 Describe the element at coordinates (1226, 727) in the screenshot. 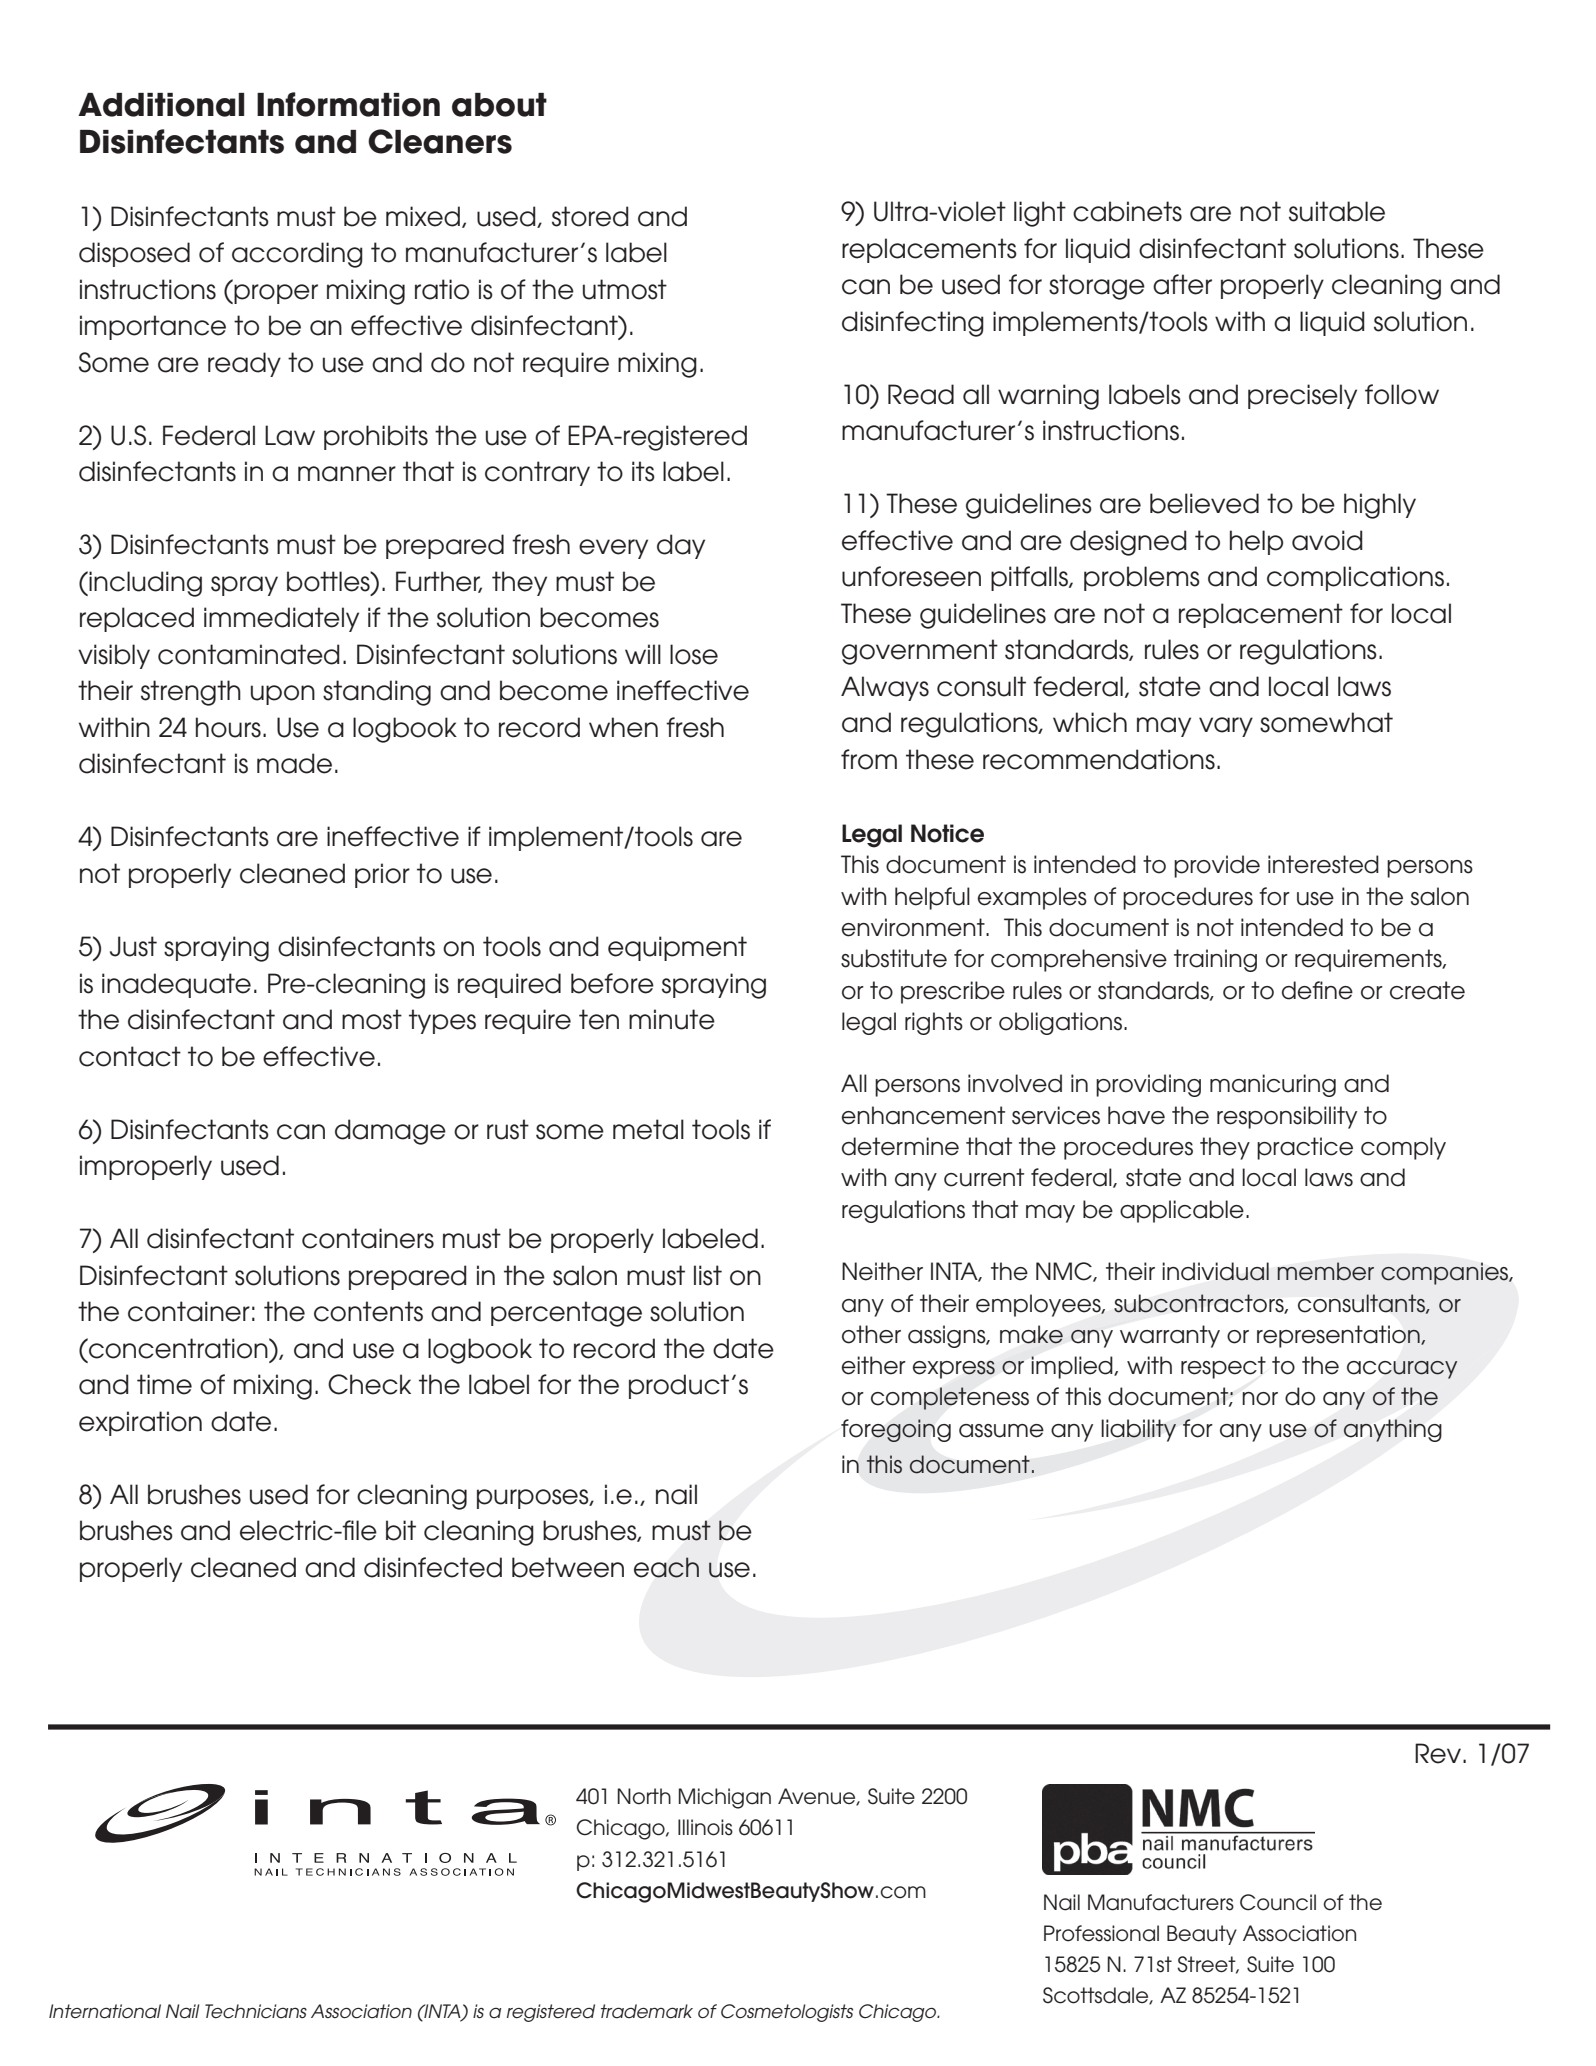

I see `vary` at that location.
